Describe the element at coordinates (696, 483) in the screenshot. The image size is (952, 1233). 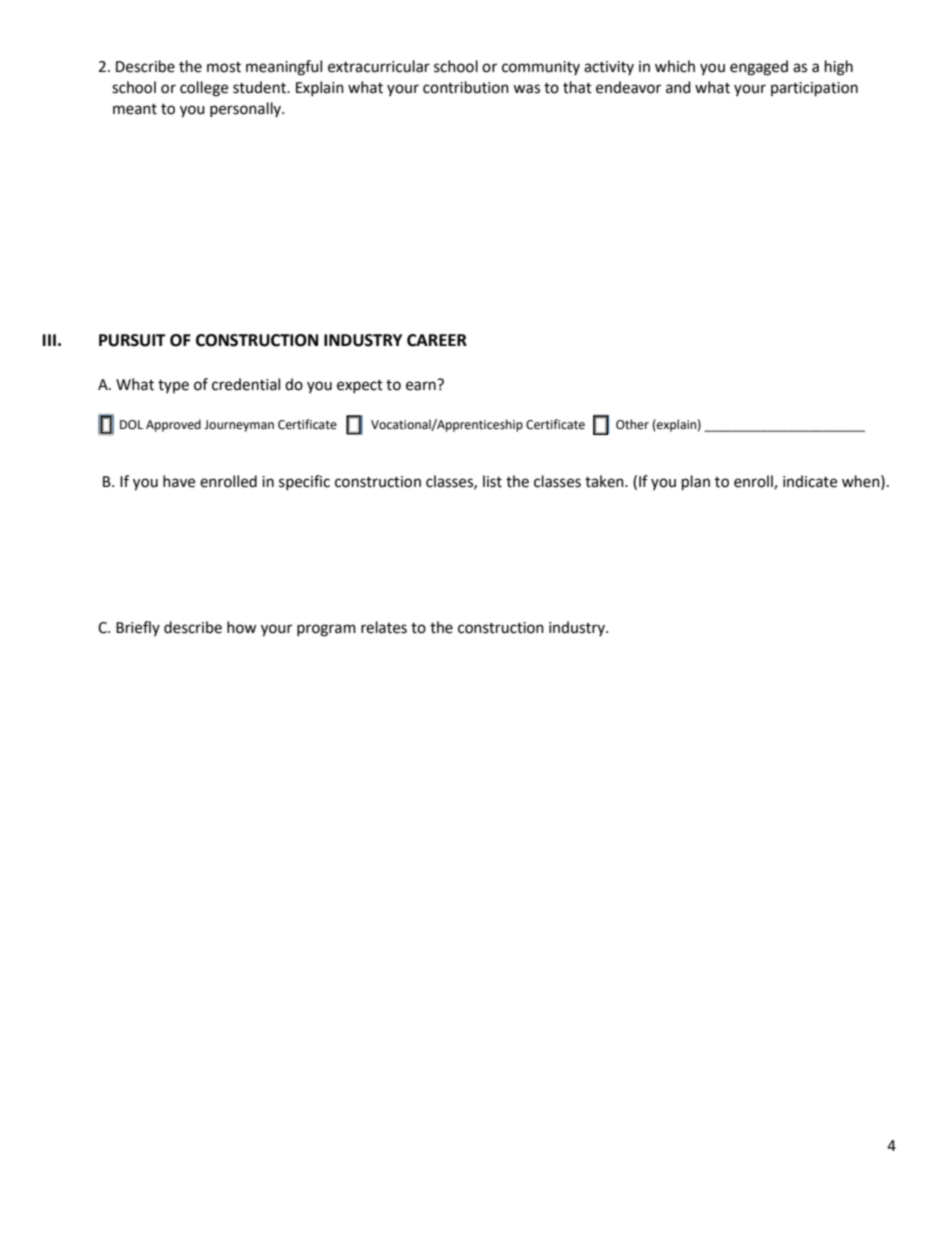
I see `plan` at that location.
